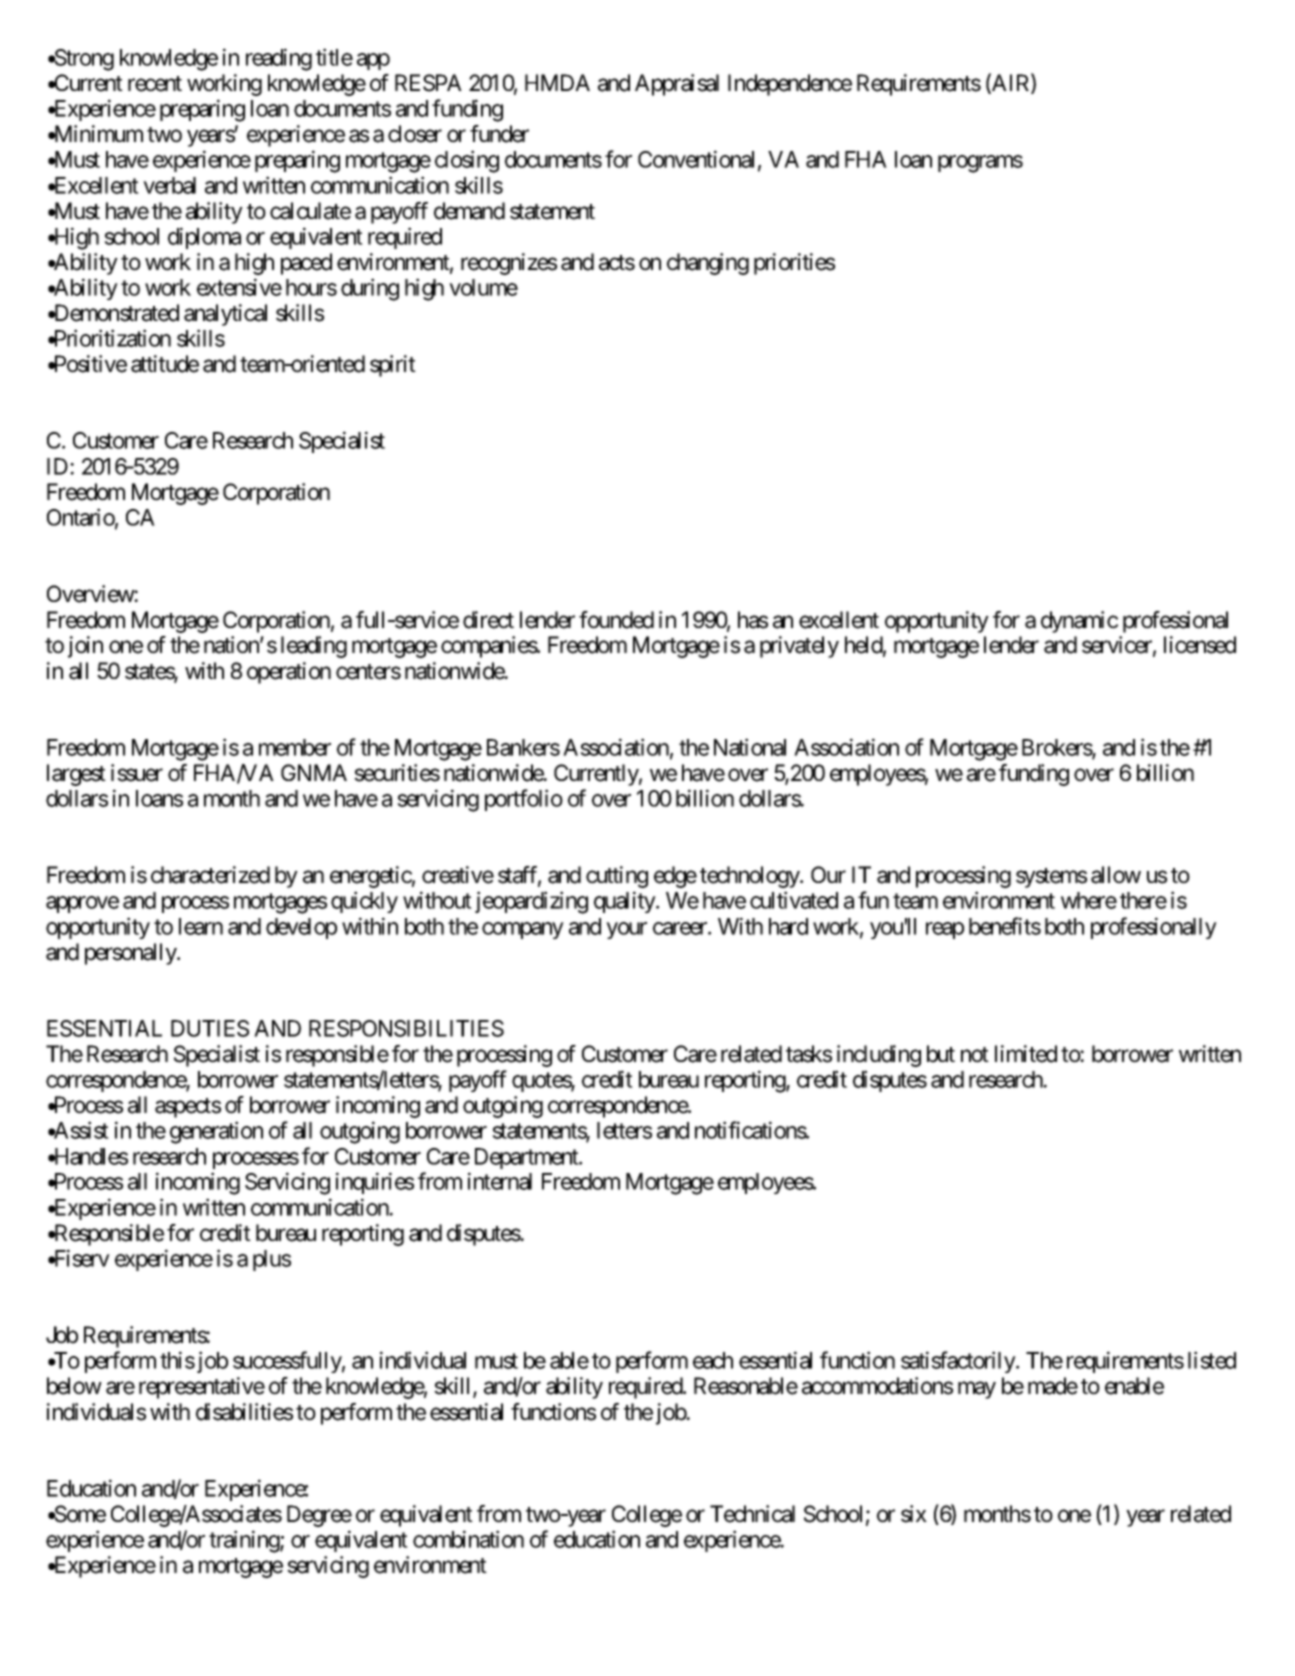 The image size is (1295, 1676). Describe the element at coordinates (752, 1514) in the screenshot. I see `Technical` at that location.
